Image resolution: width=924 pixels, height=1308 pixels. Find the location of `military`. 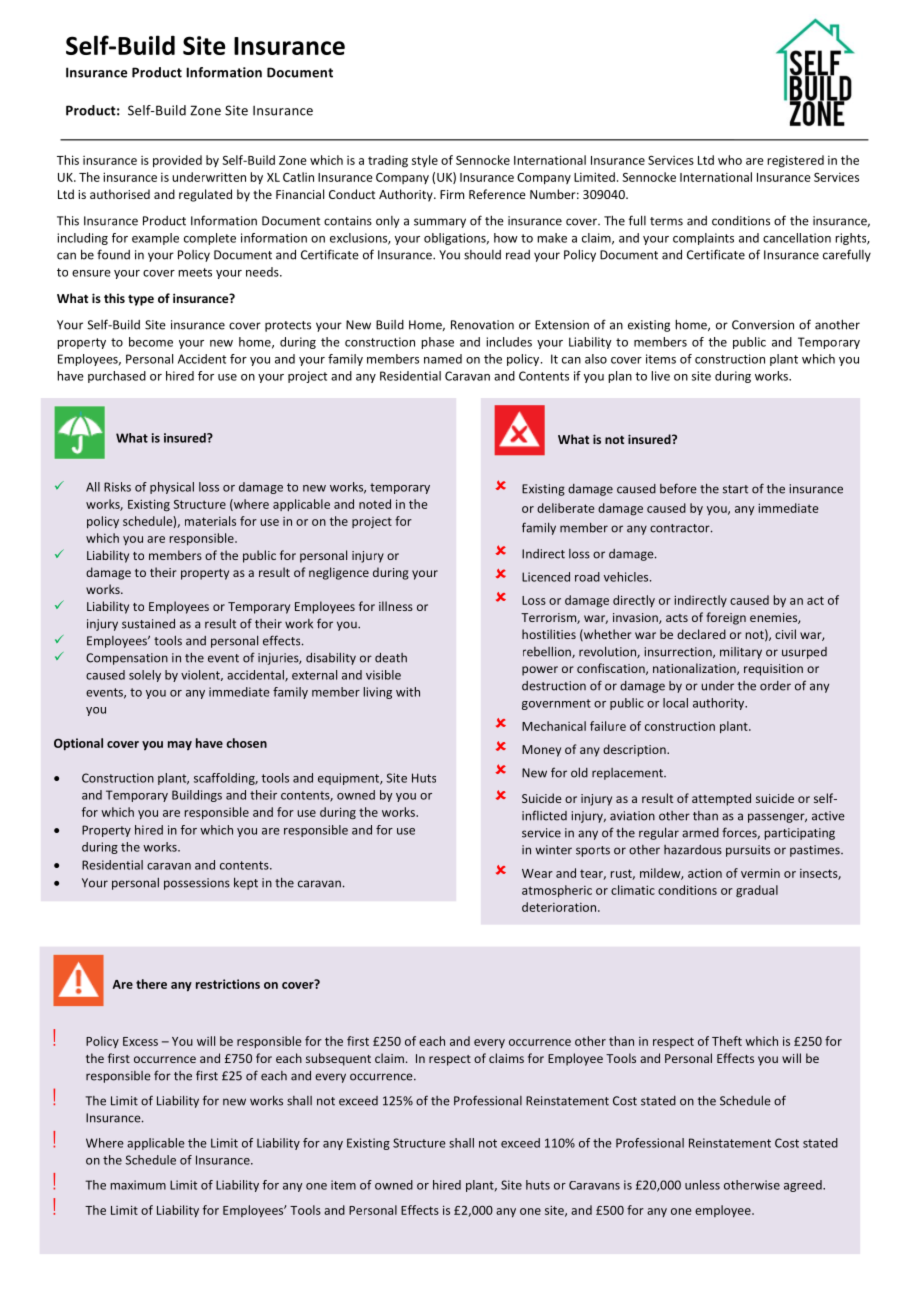

military is located at coordinates (741, 653).
